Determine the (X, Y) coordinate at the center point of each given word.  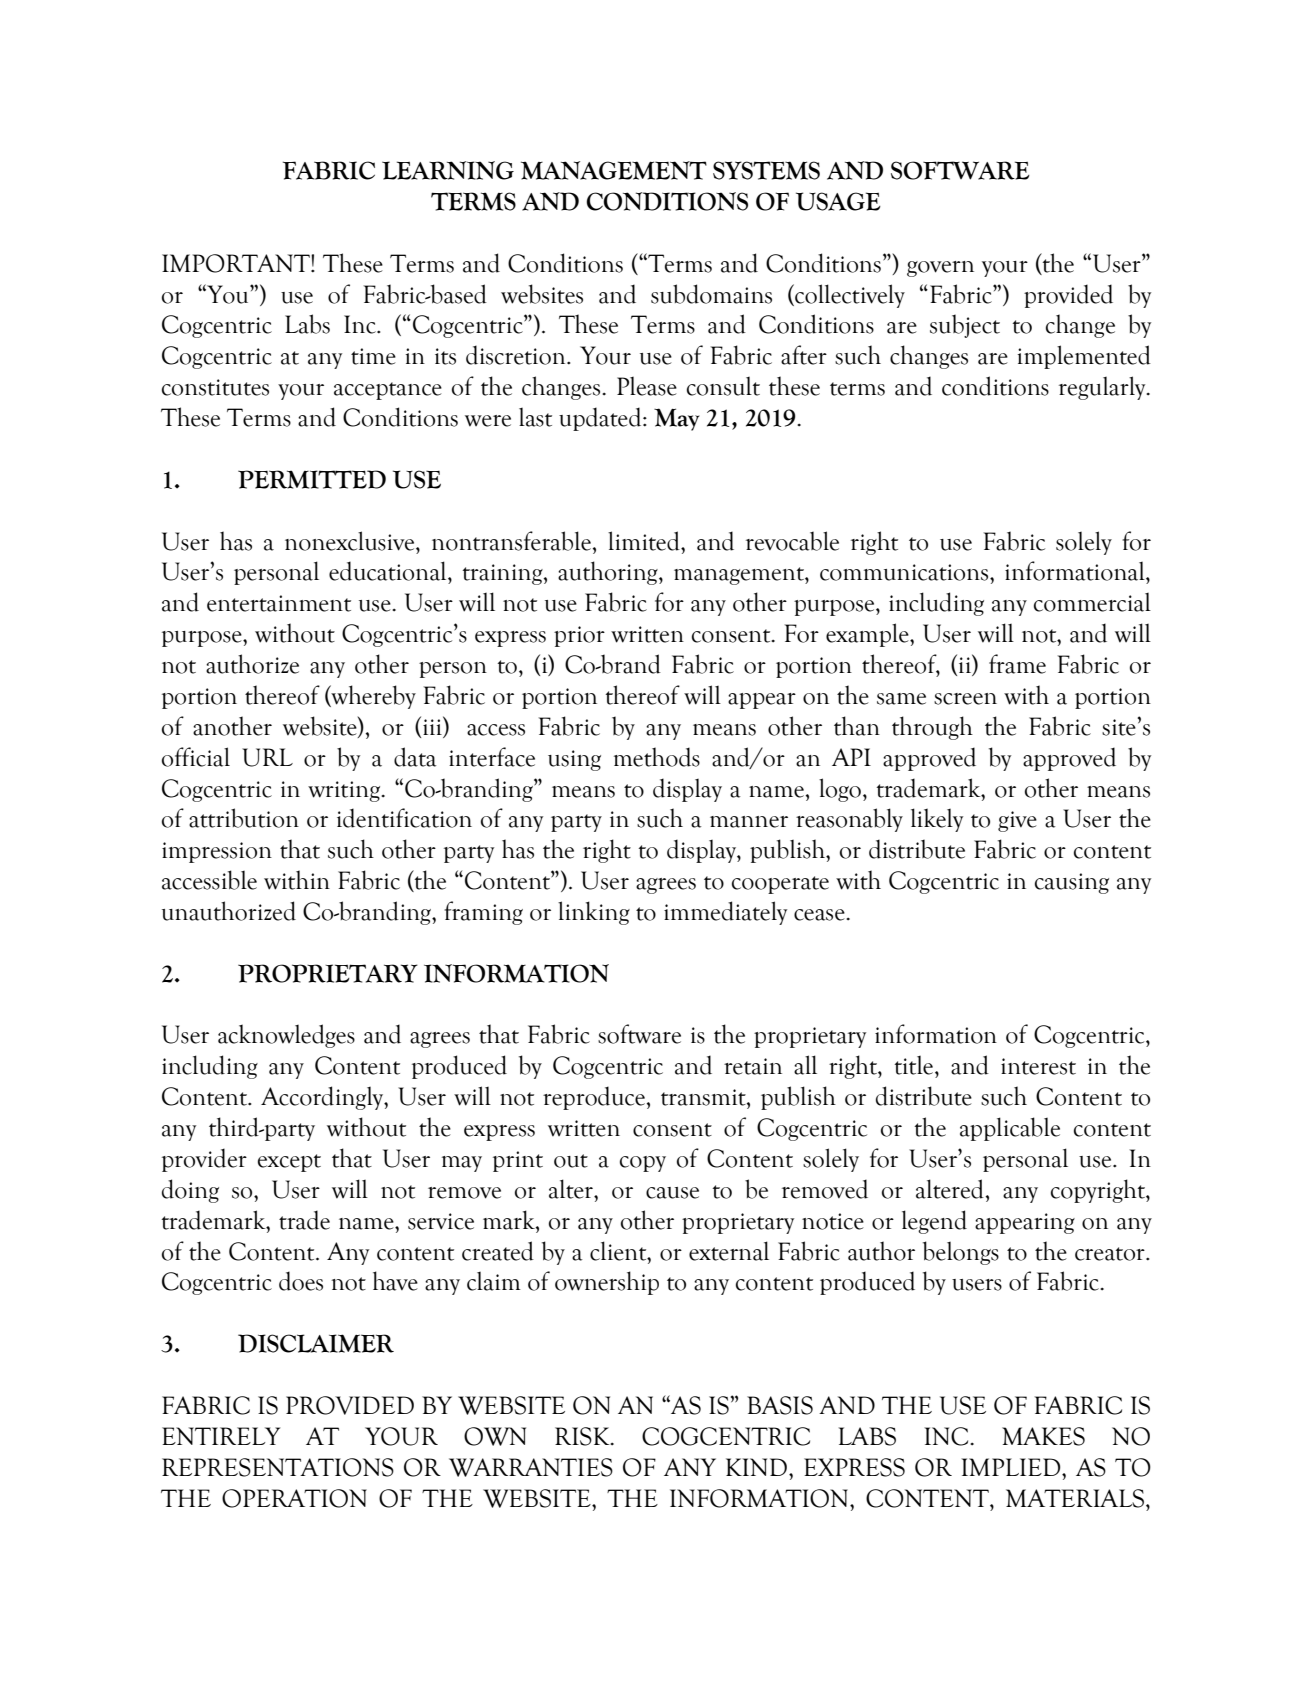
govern (940, 269)
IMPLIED (1012, 1467)
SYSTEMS (766, 170)
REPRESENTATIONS (278, 1467)
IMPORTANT (237, 263)
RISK (583, 1436)
